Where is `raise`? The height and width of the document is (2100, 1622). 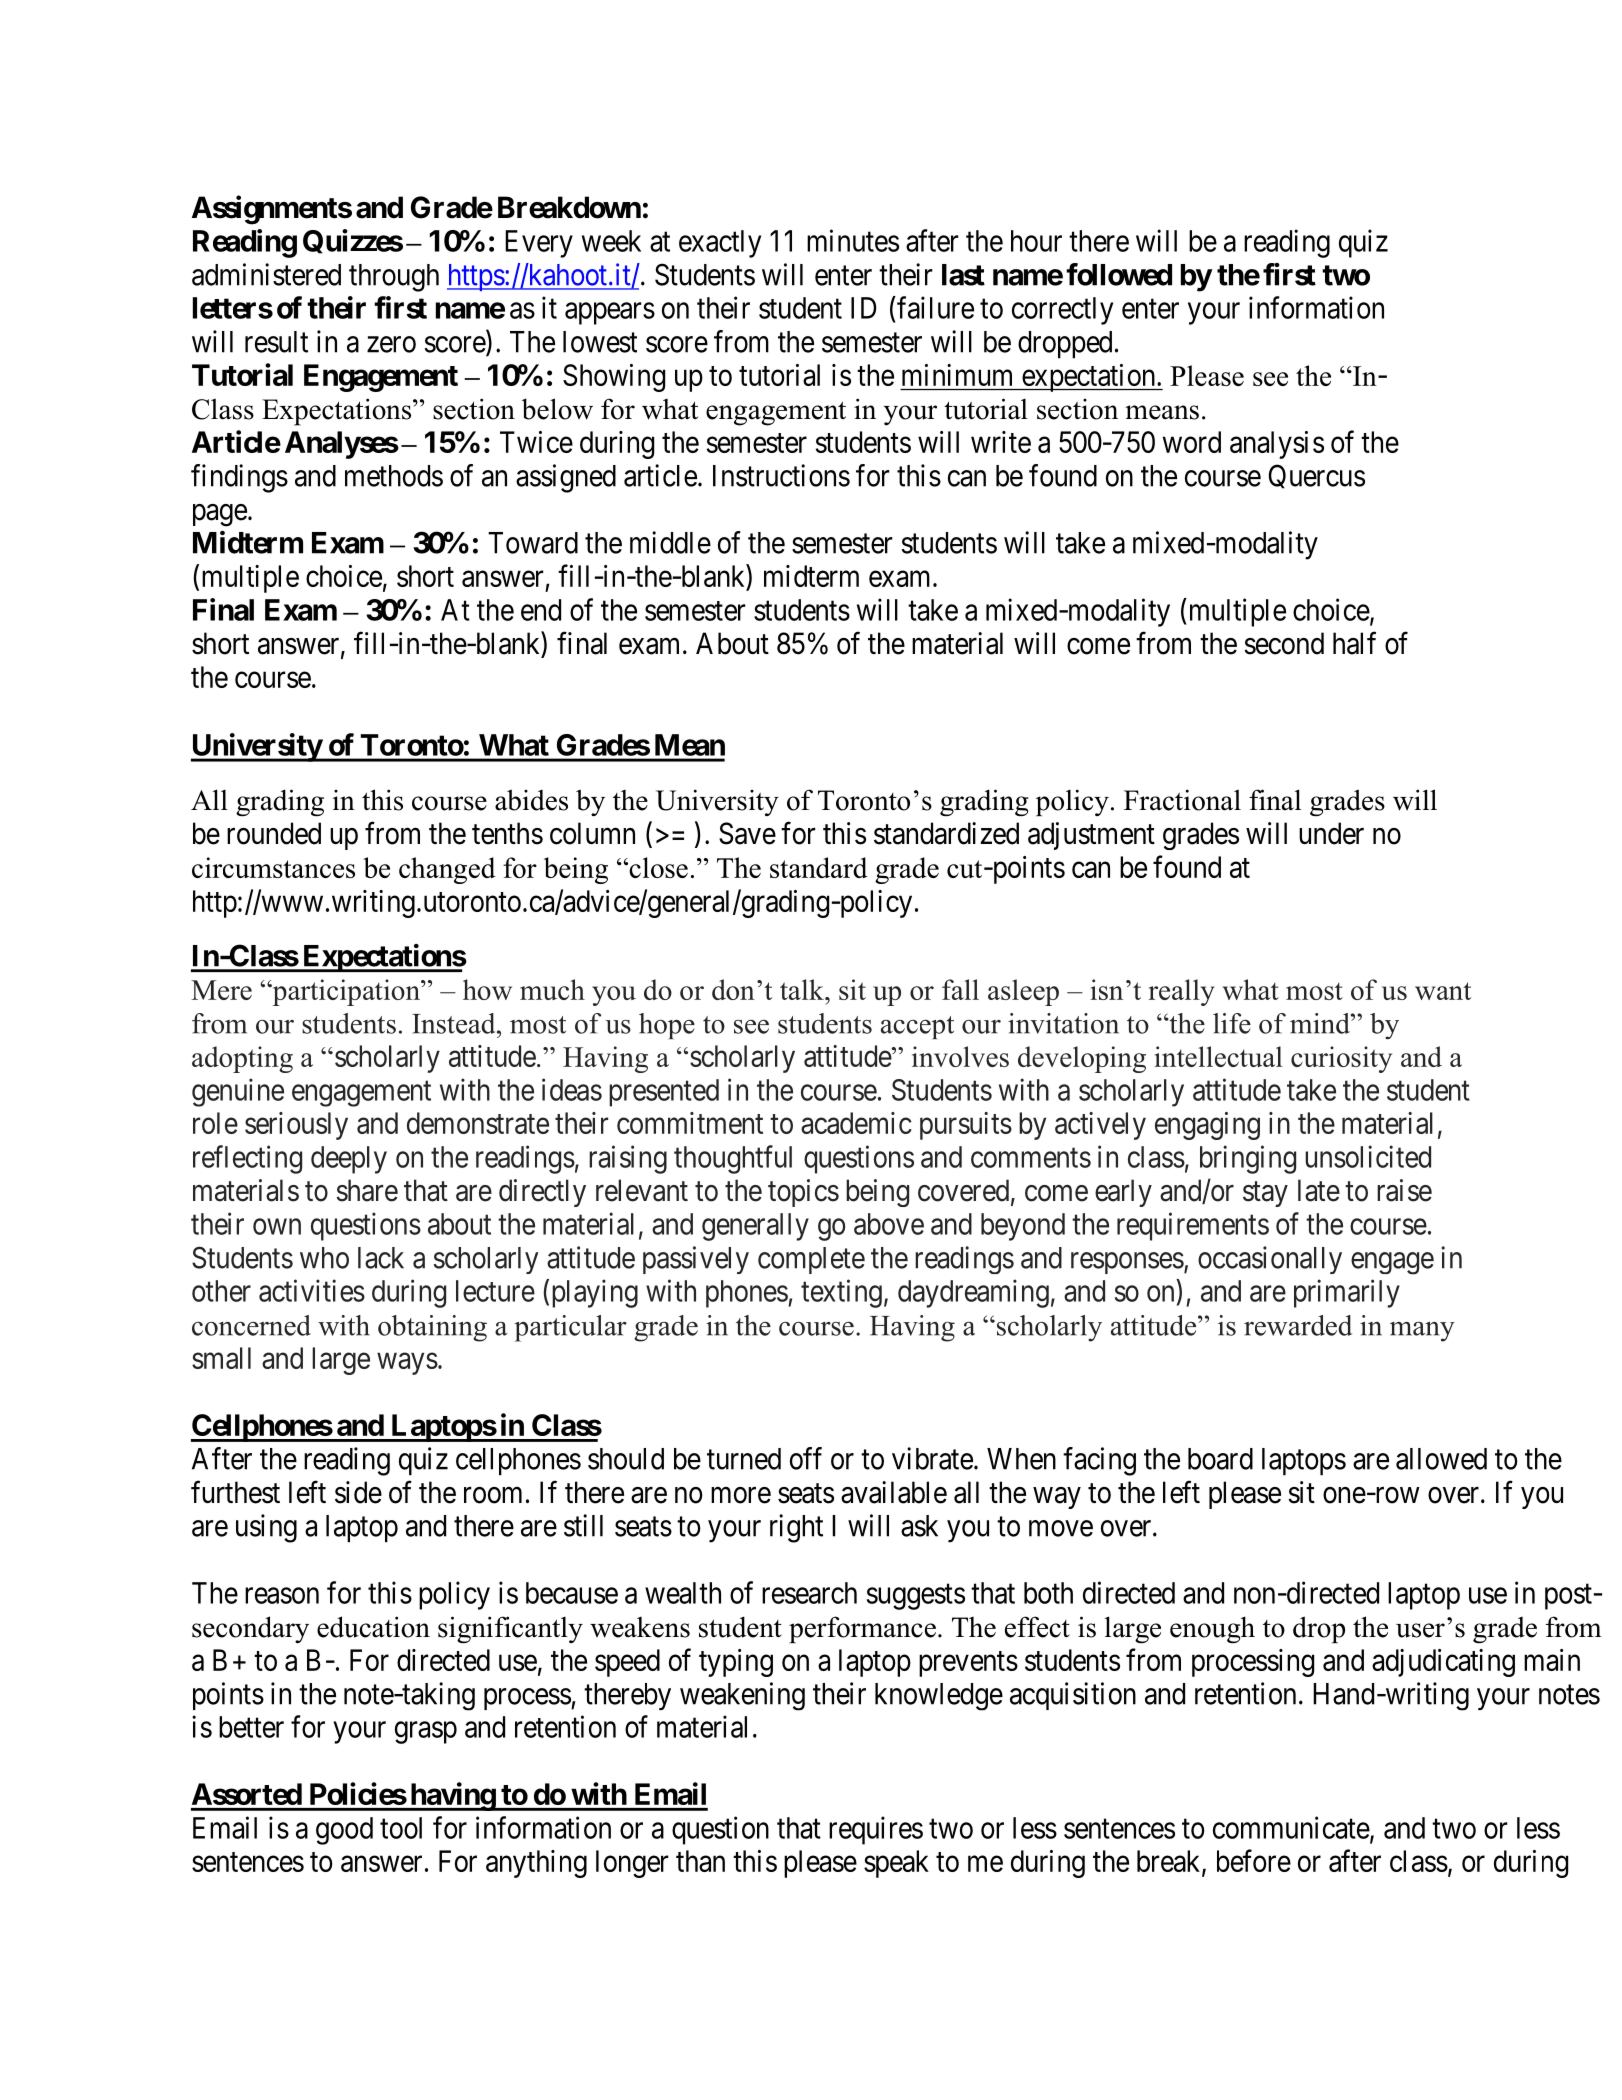 raise is located at coordinates (1404, 1190).
